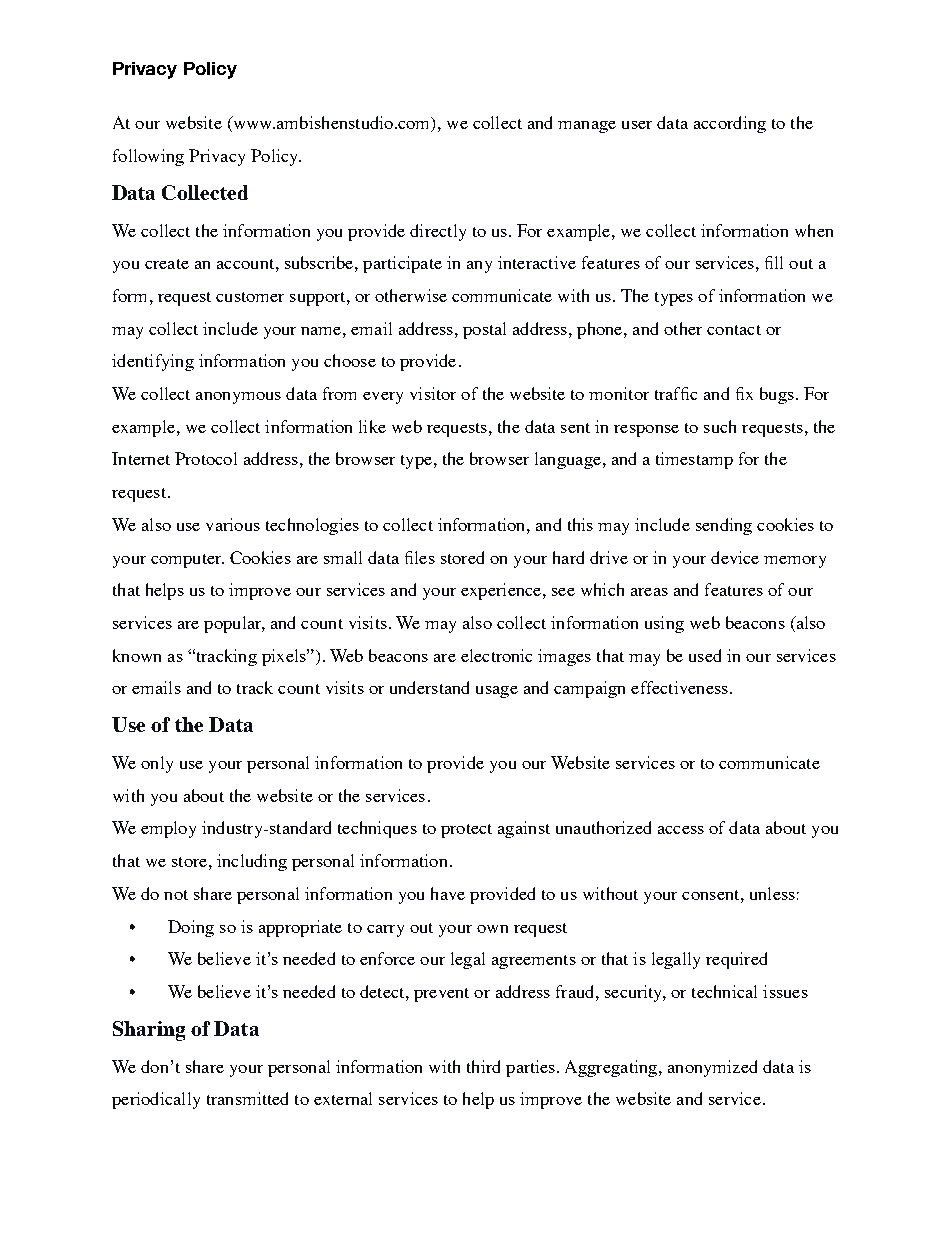  Describe the element at coordinates (438, 232) in the screenshot. I see `directly` at that location.
